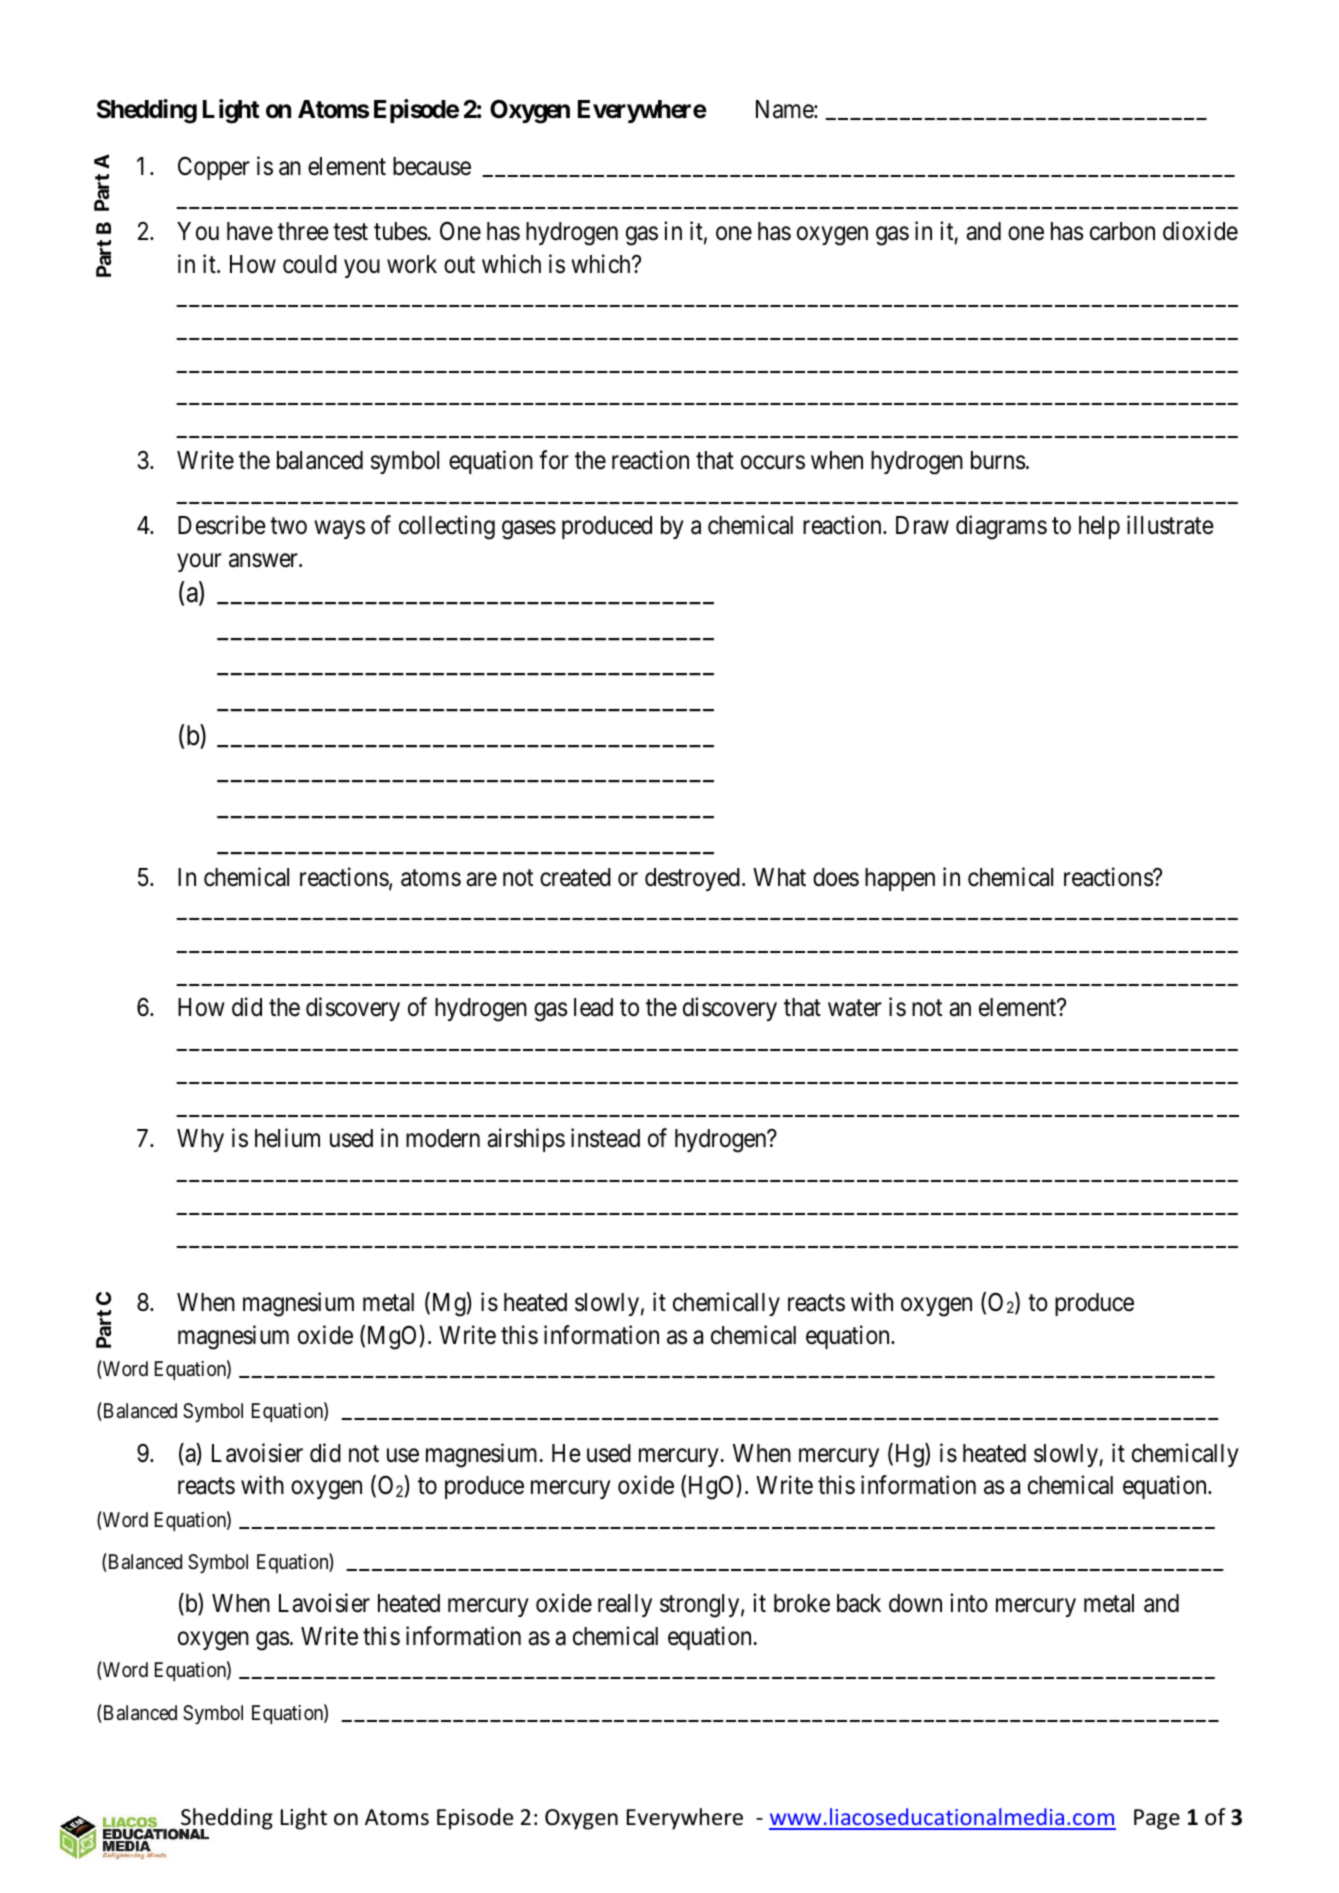 The height and width of the document is (1893, 1339). What do you see at coordinates (625, 1605) in the document?
I see `really` at bounding box center [625, 1605].
